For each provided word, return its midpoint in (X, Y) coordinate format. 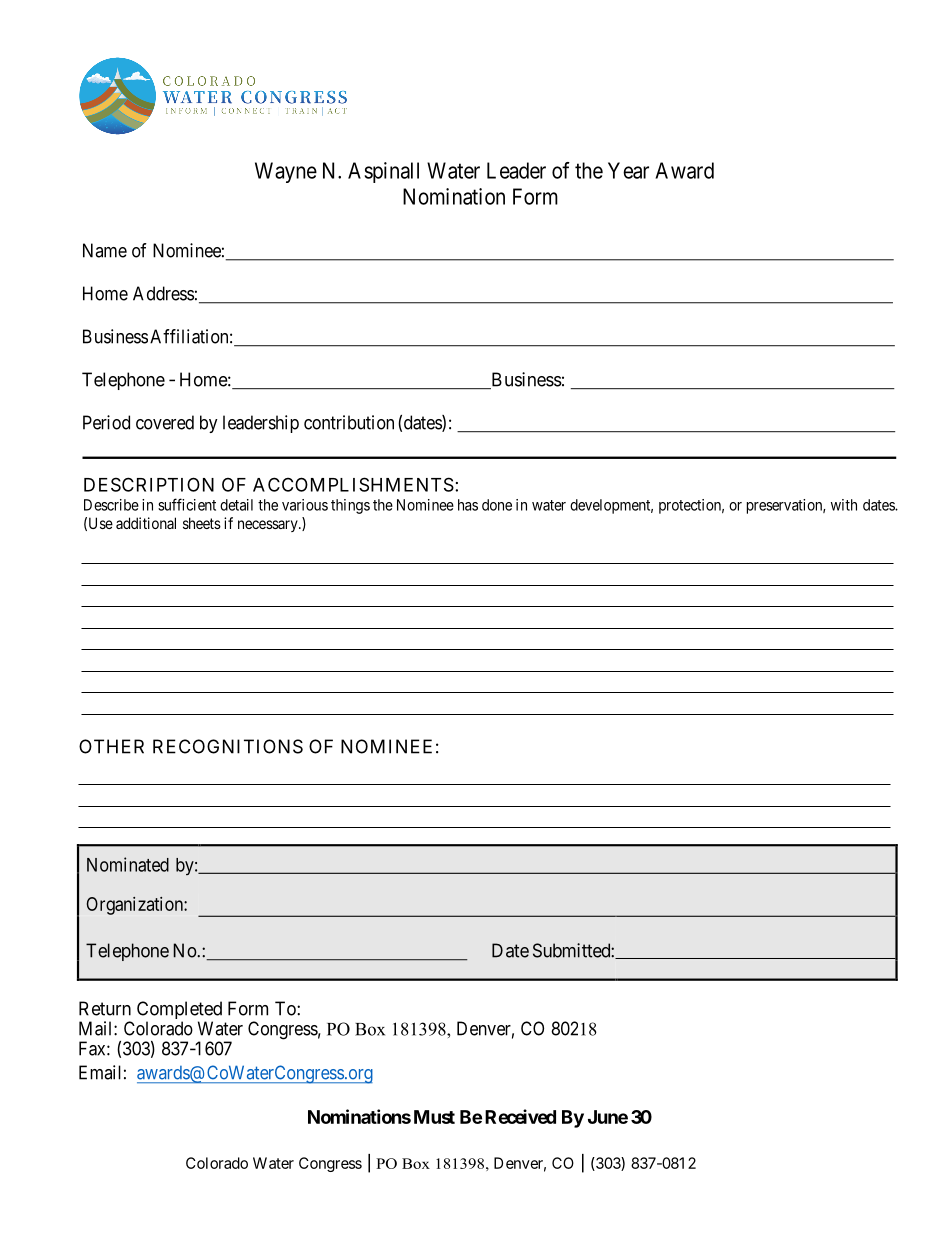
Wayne (286, 172)
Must (434, 1117)
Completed (179, 1011)
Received (520, 1116)
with (844, 505)
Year (628, 170)
